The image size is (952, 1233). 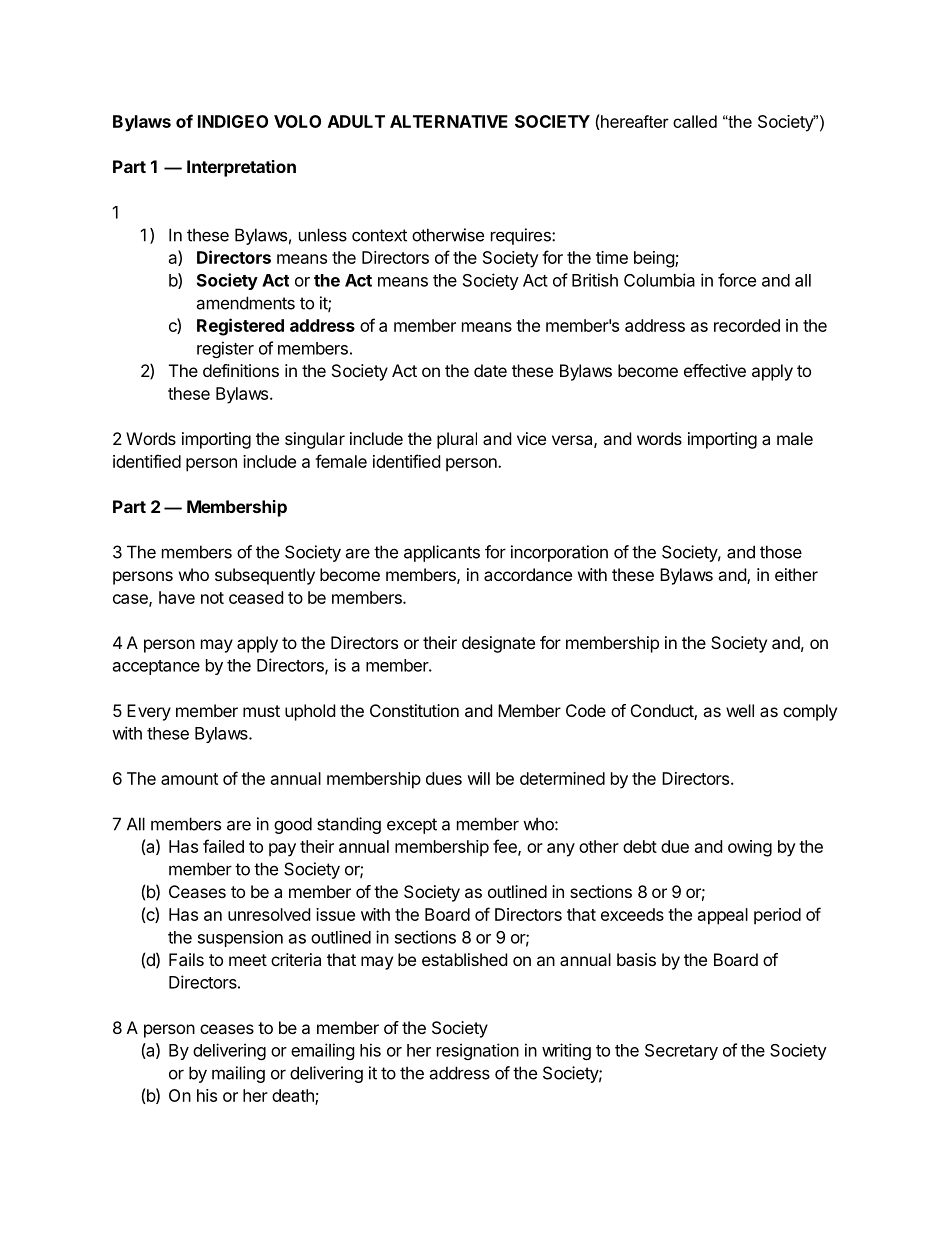 What do you see at coordinates (750, 848) in the screenshot?
I see `owing` at bounding box center [750, 848].
